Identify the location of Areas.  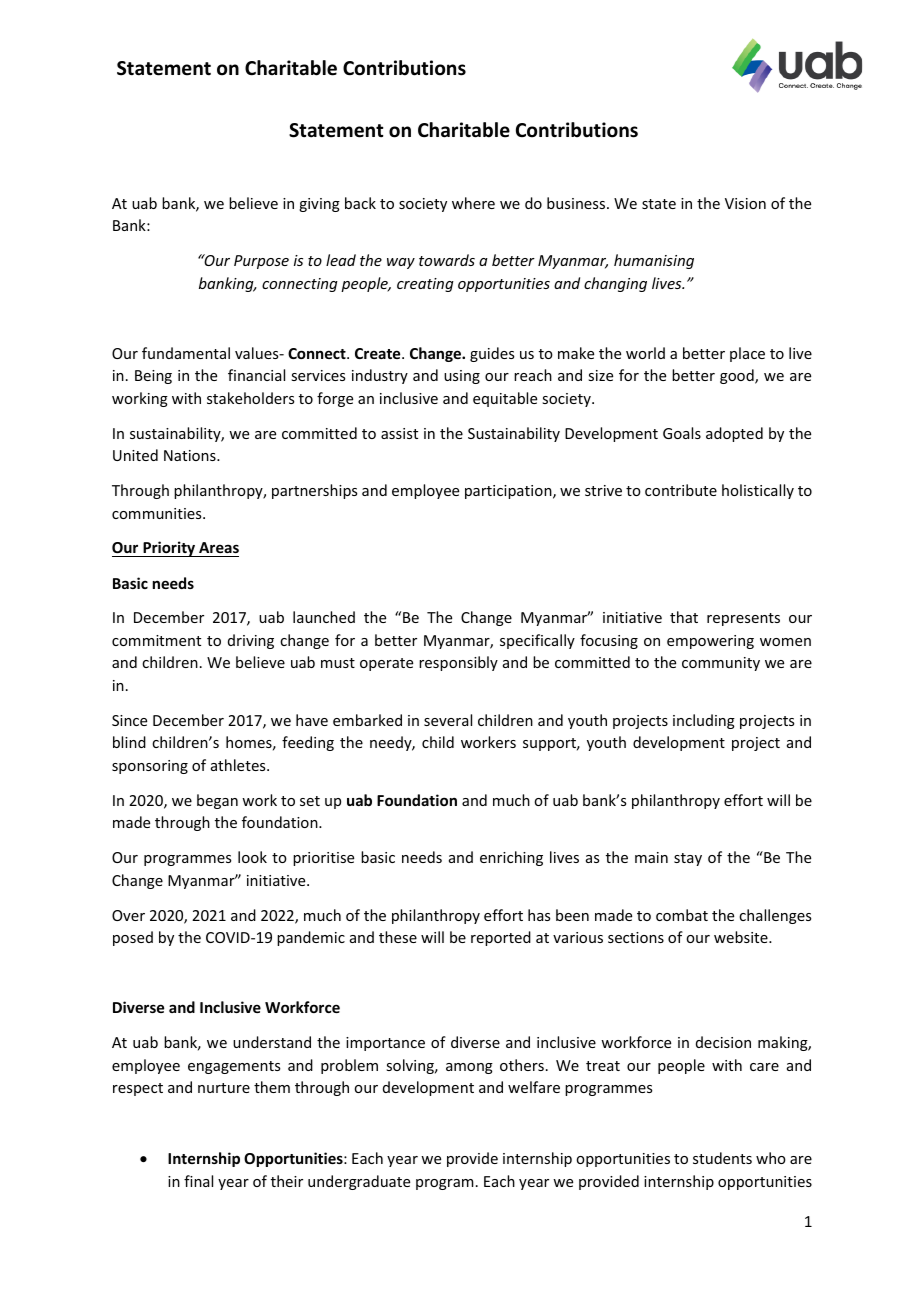
(218, 549).
